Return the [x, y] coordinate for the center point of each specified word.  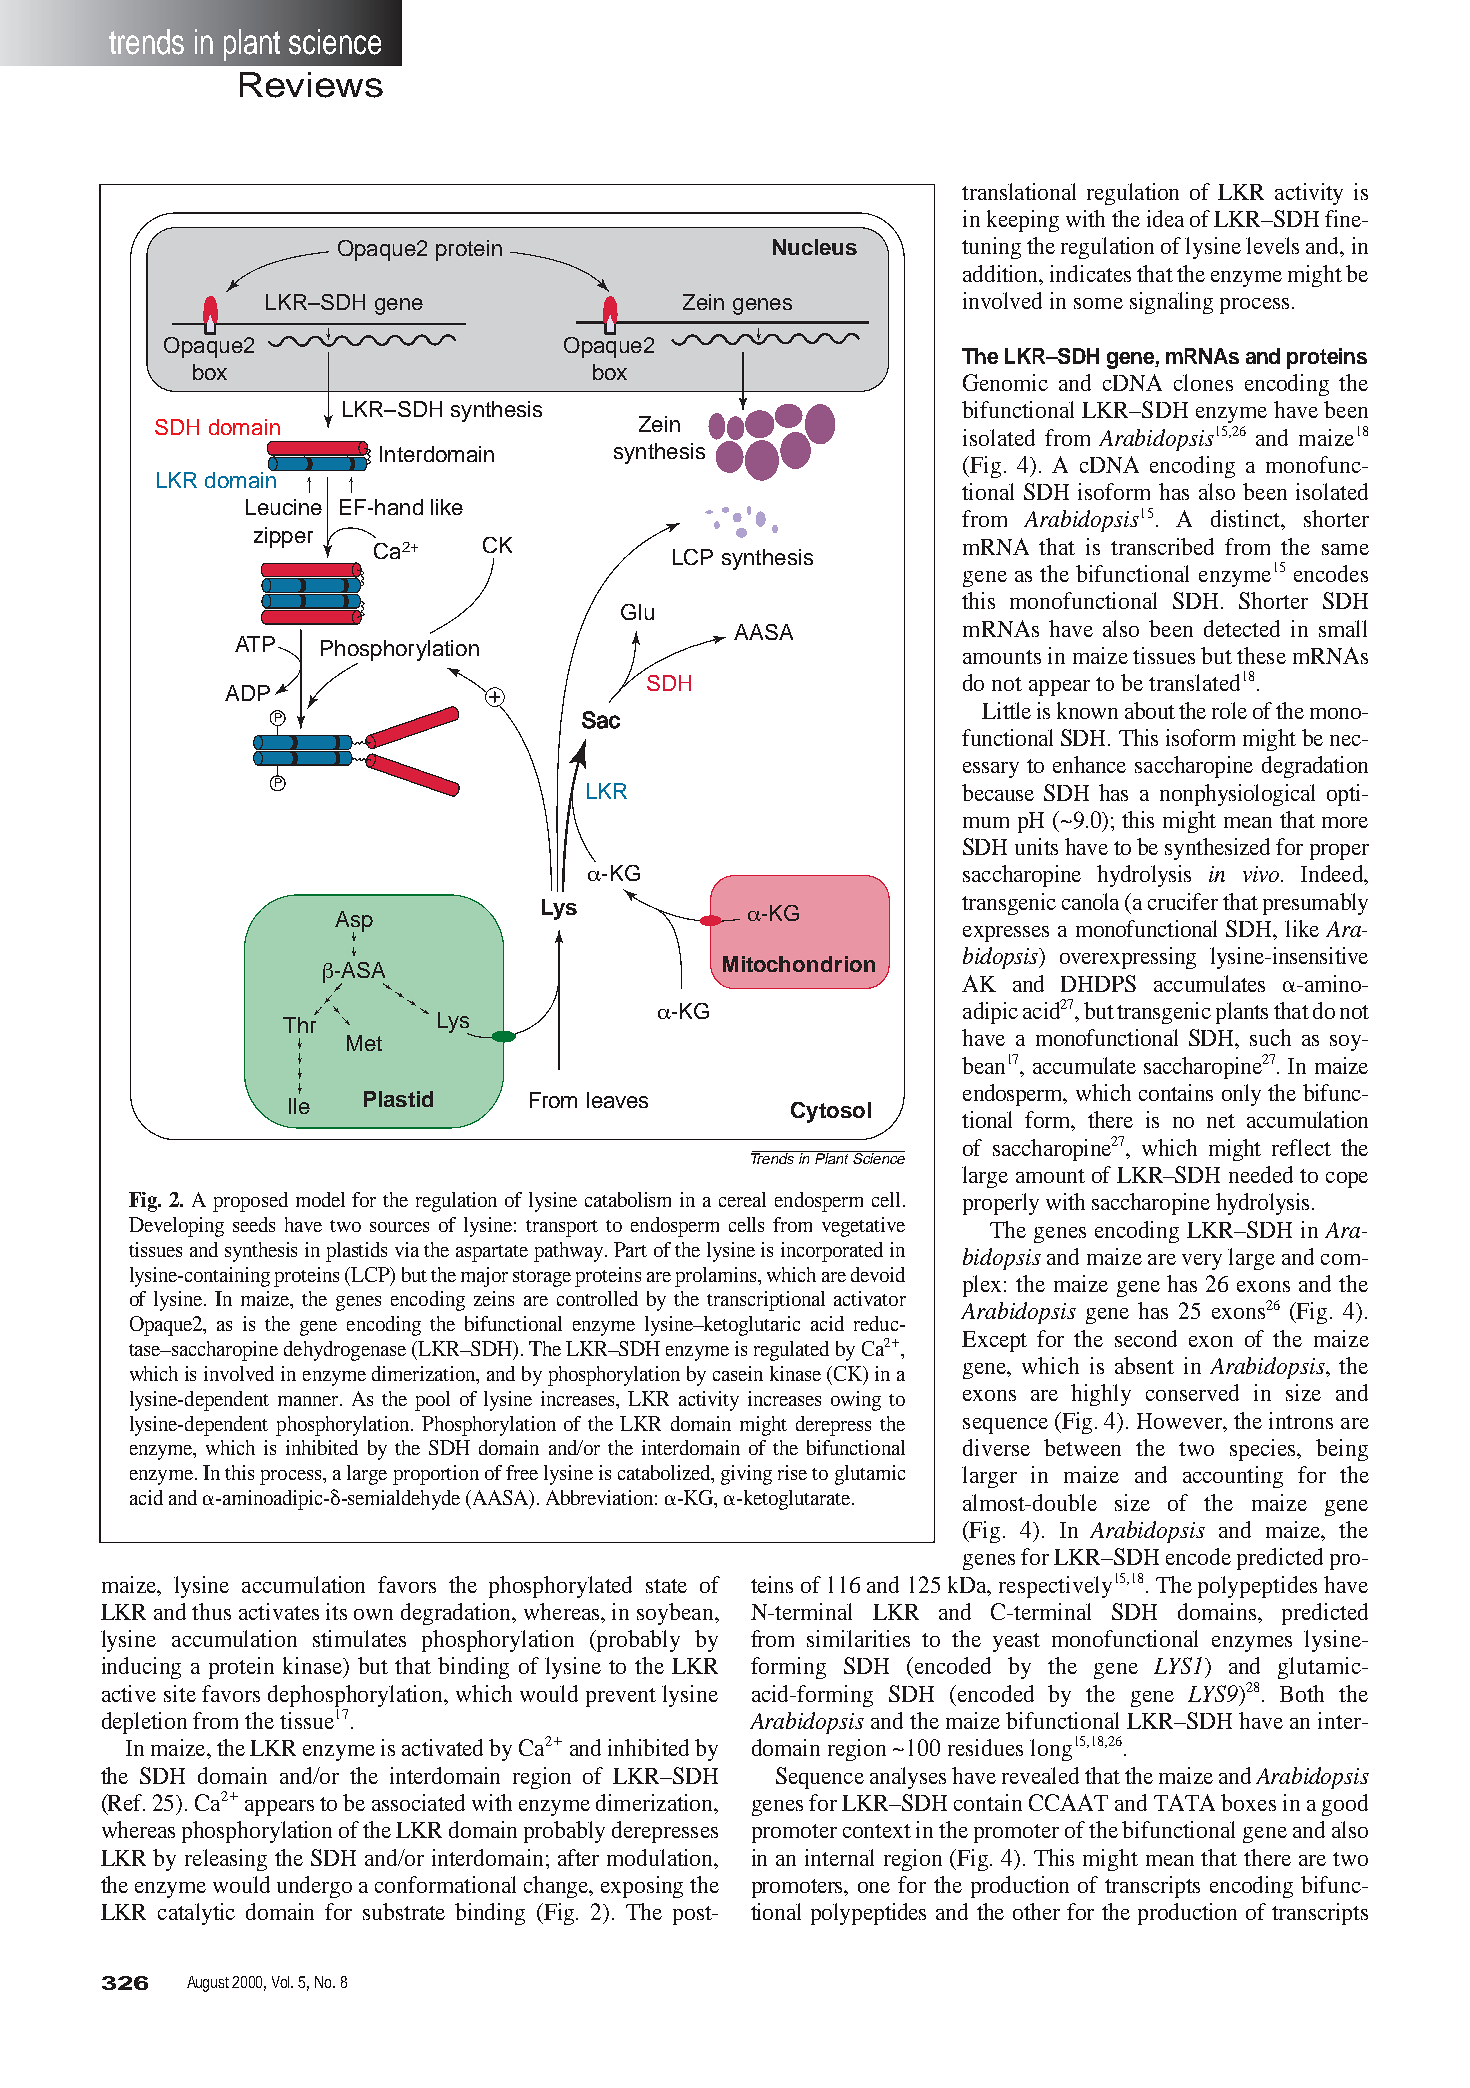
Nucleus [815, 247]
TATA [1184, 1802]
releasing [226, 1860]
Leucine [284, 507]
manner [309, 1401]
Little [1006, 710]
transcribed [1162, 546]
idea [1165, 218]
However [1181, 1422]
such [1270, 1037]
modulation [661, 1857]
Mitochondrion [799, 964]
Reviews [311, 85]
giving [746, 1475]
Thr [299, 1025]
